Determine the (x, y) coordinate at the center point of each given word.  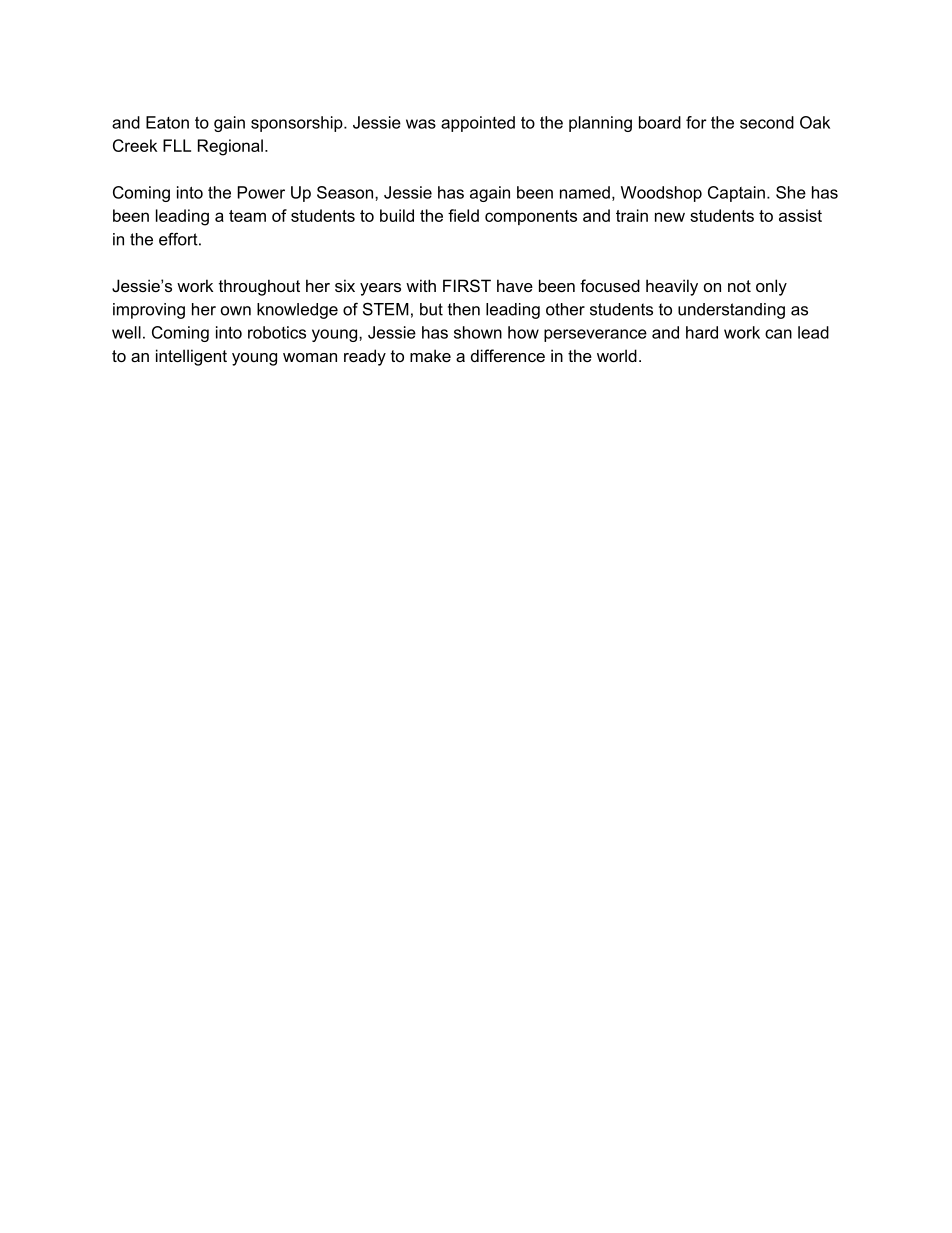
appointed (478, 124)
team (247, 216)
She (791, 192)
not (739, 286)
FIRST (467, 285)
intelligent (191, 357)
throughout (259, 287)
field (463, 215)
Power (261, 192)
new (670, 217)
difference (508, 355)
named (585, 192)
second (767, 122)
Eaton (167, 122)
